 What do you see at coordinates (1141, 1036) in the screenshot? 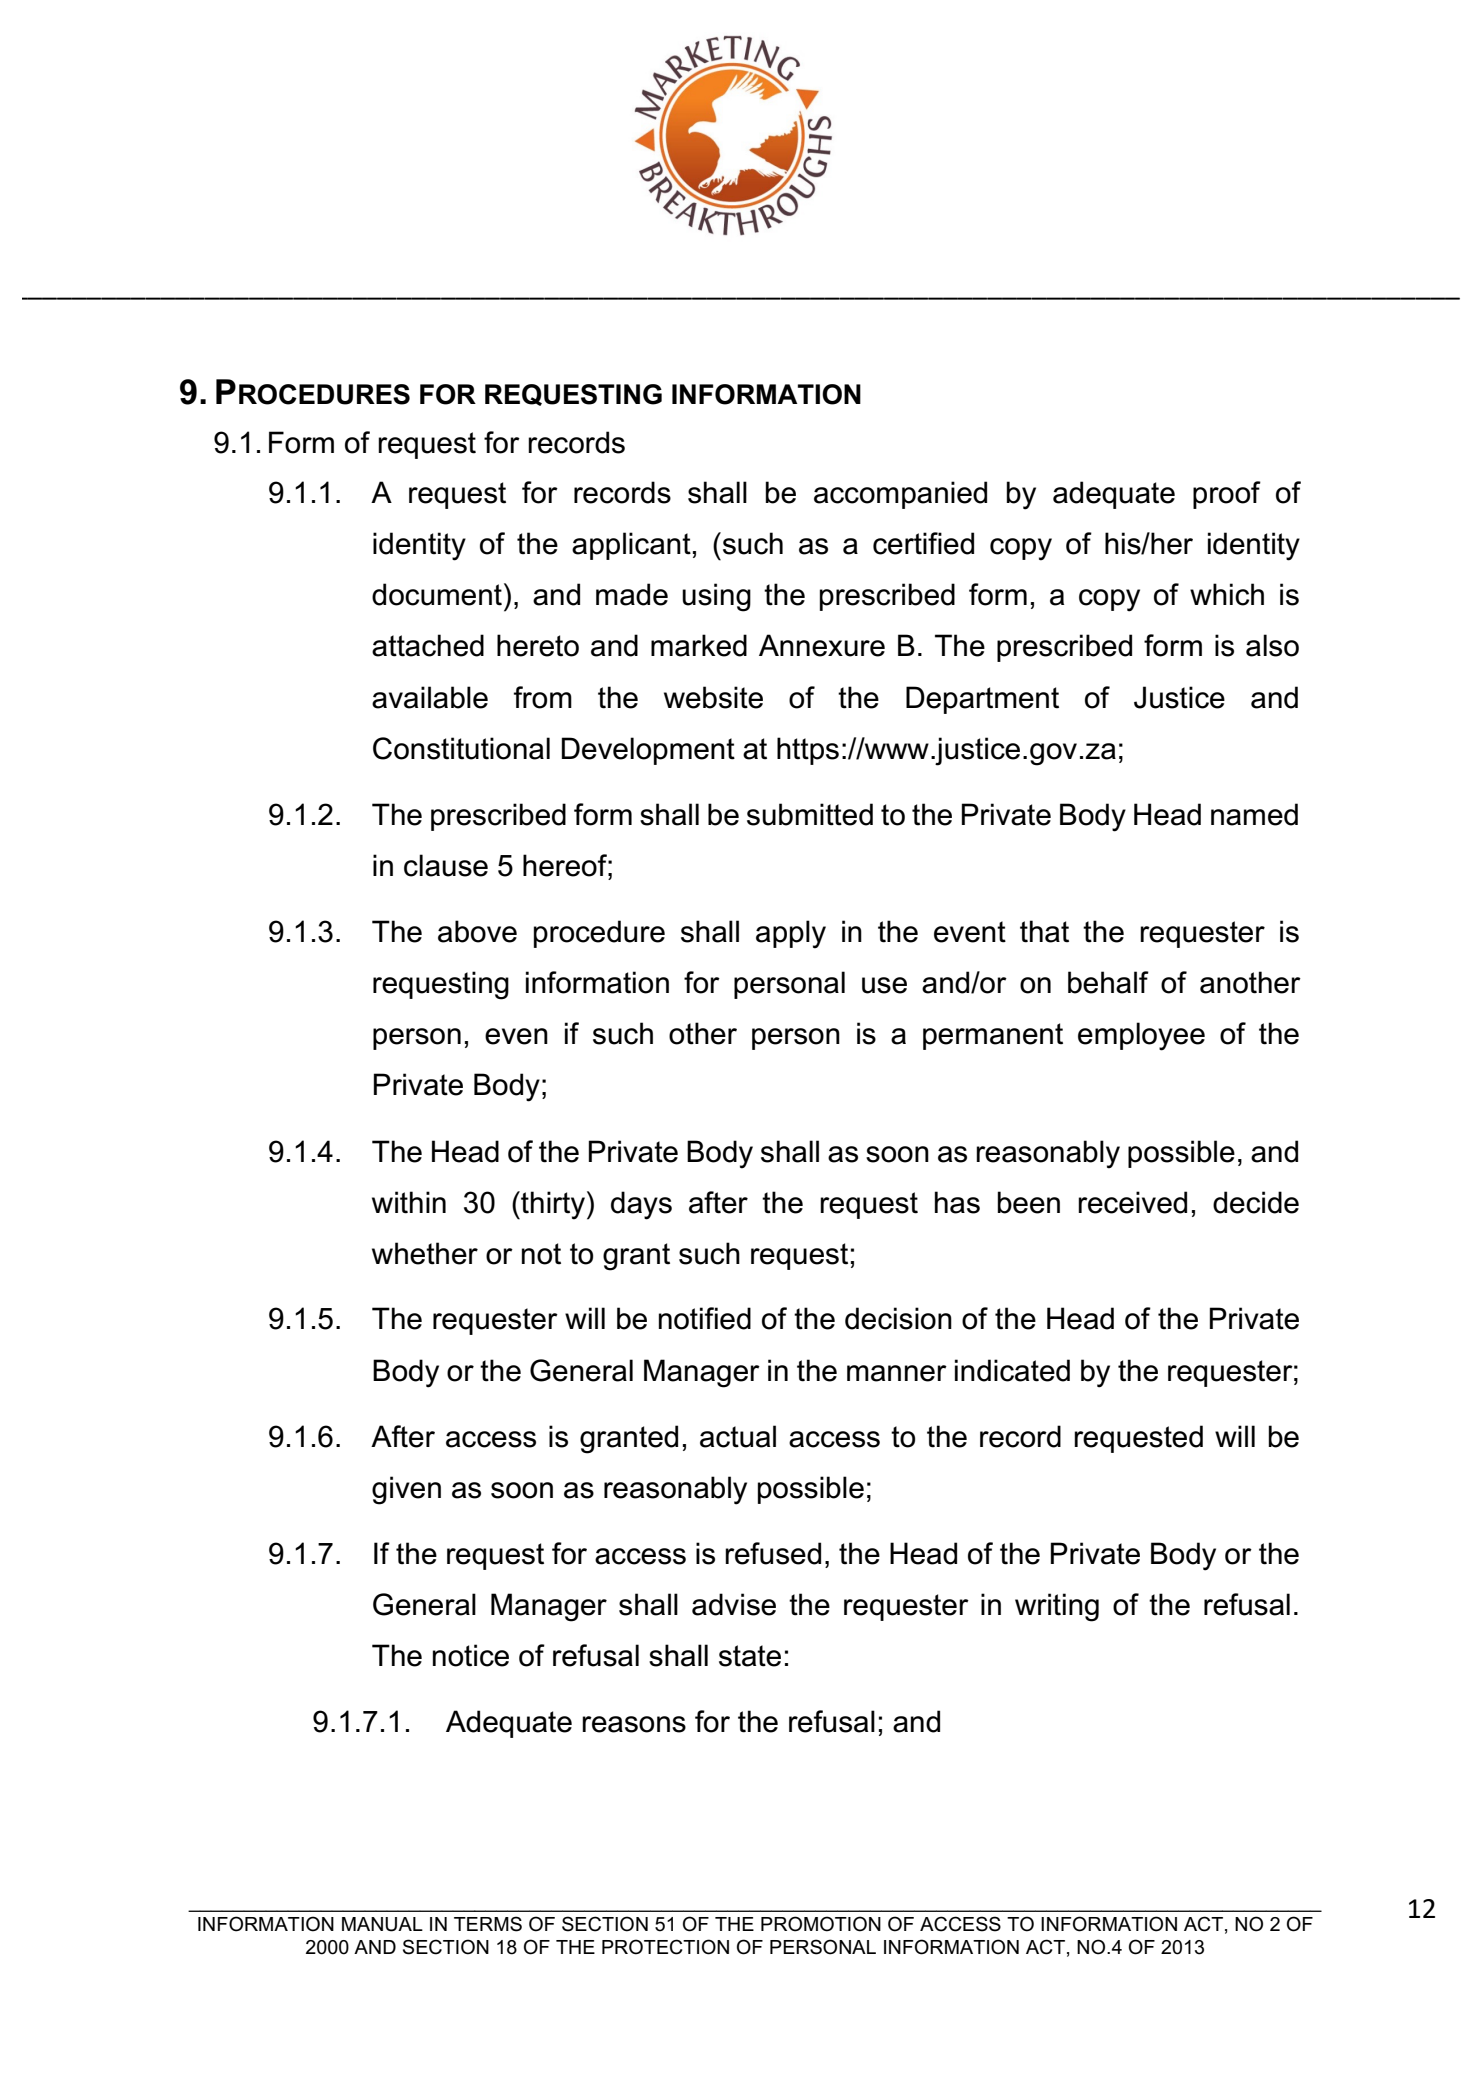
I see `employee` at bounding box center [1141, 1036].
